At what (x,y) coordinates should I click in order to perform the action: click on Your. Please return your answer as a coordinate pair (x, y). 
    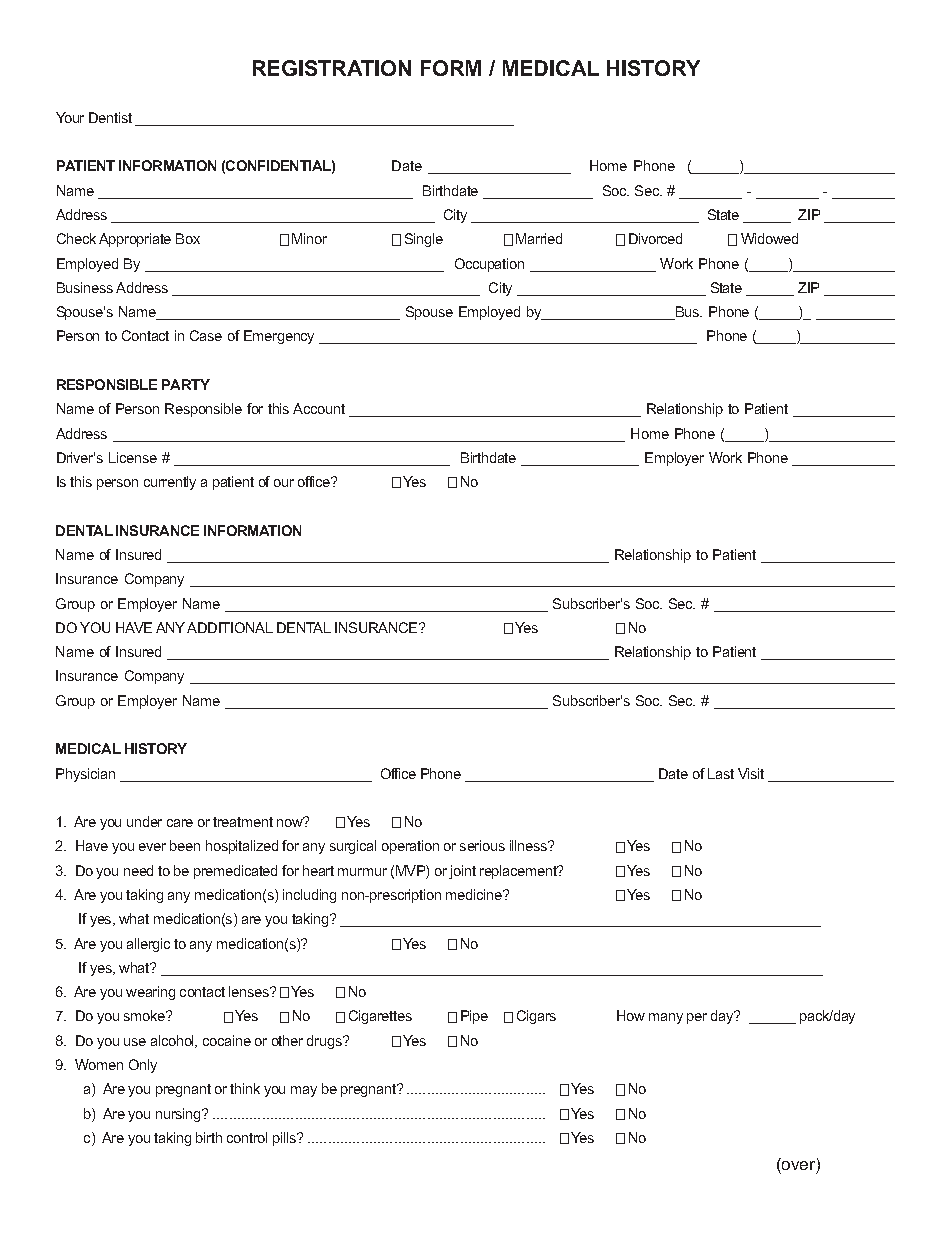
    Looking at the image, I should click on (70, 117).
